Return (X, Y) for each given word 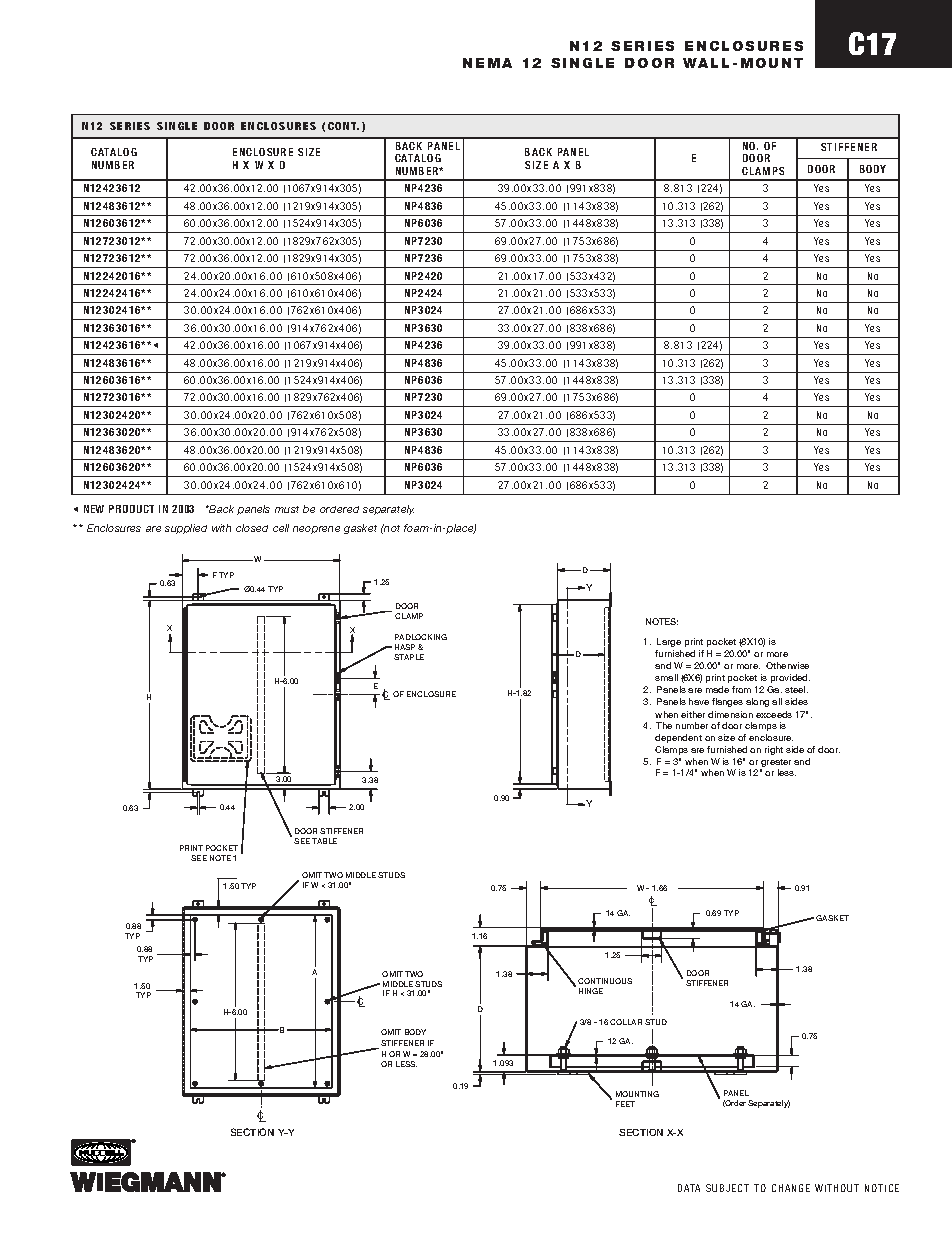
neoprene (316, 530)
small (666, 677)
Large (669, 642)
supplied (186, 529)
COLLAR (626, 1022)
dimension (730, 714)
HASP (405, 647)
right (774, 750)
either (693, 714)
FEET (625, 1104)
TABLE (324, 841)
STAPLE (409, 657)
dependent (678, 738)
